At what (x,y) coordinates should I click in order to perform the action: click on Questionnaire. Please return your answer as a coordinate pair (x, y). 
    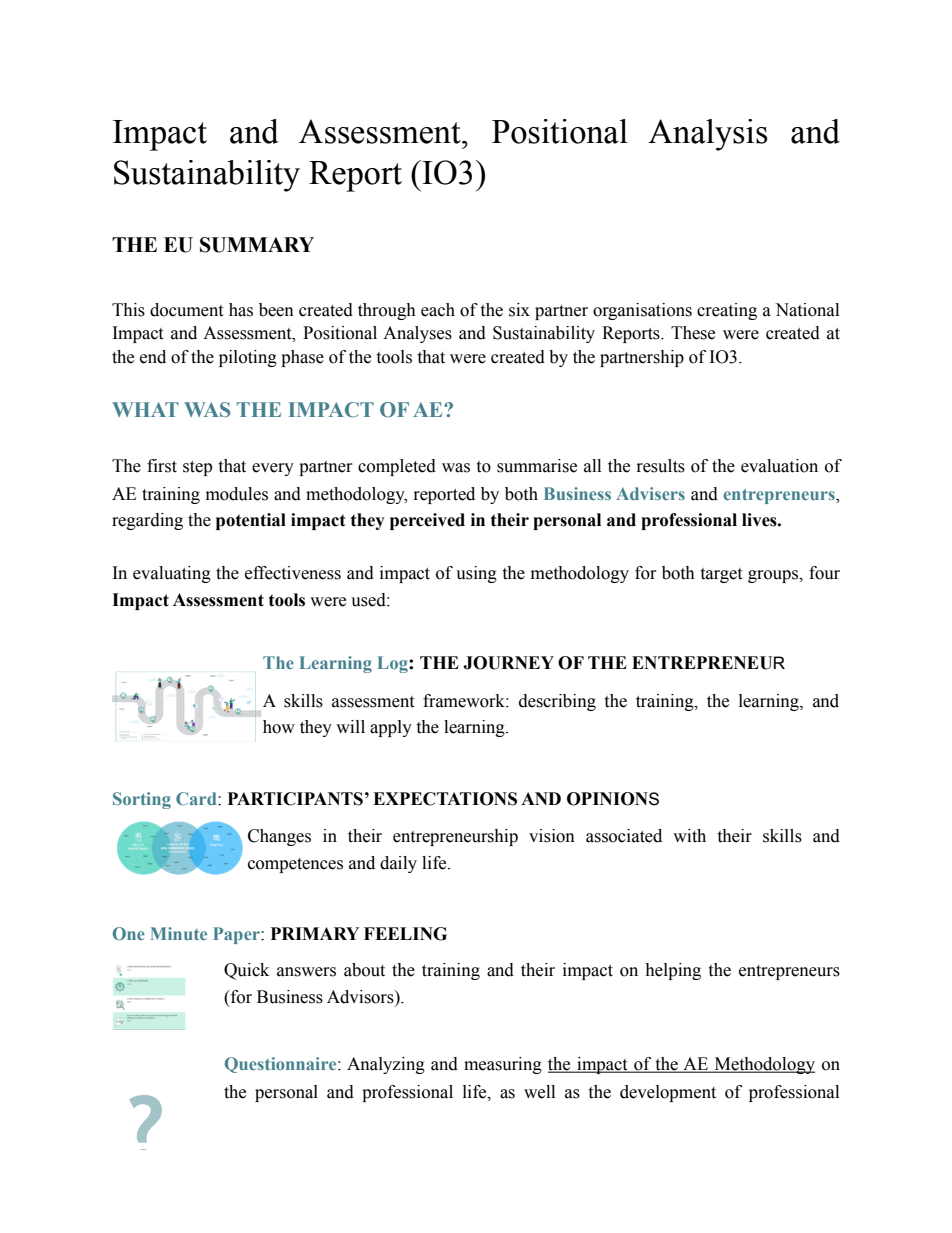
    Looking at the image, I should click on (282, 1065).
